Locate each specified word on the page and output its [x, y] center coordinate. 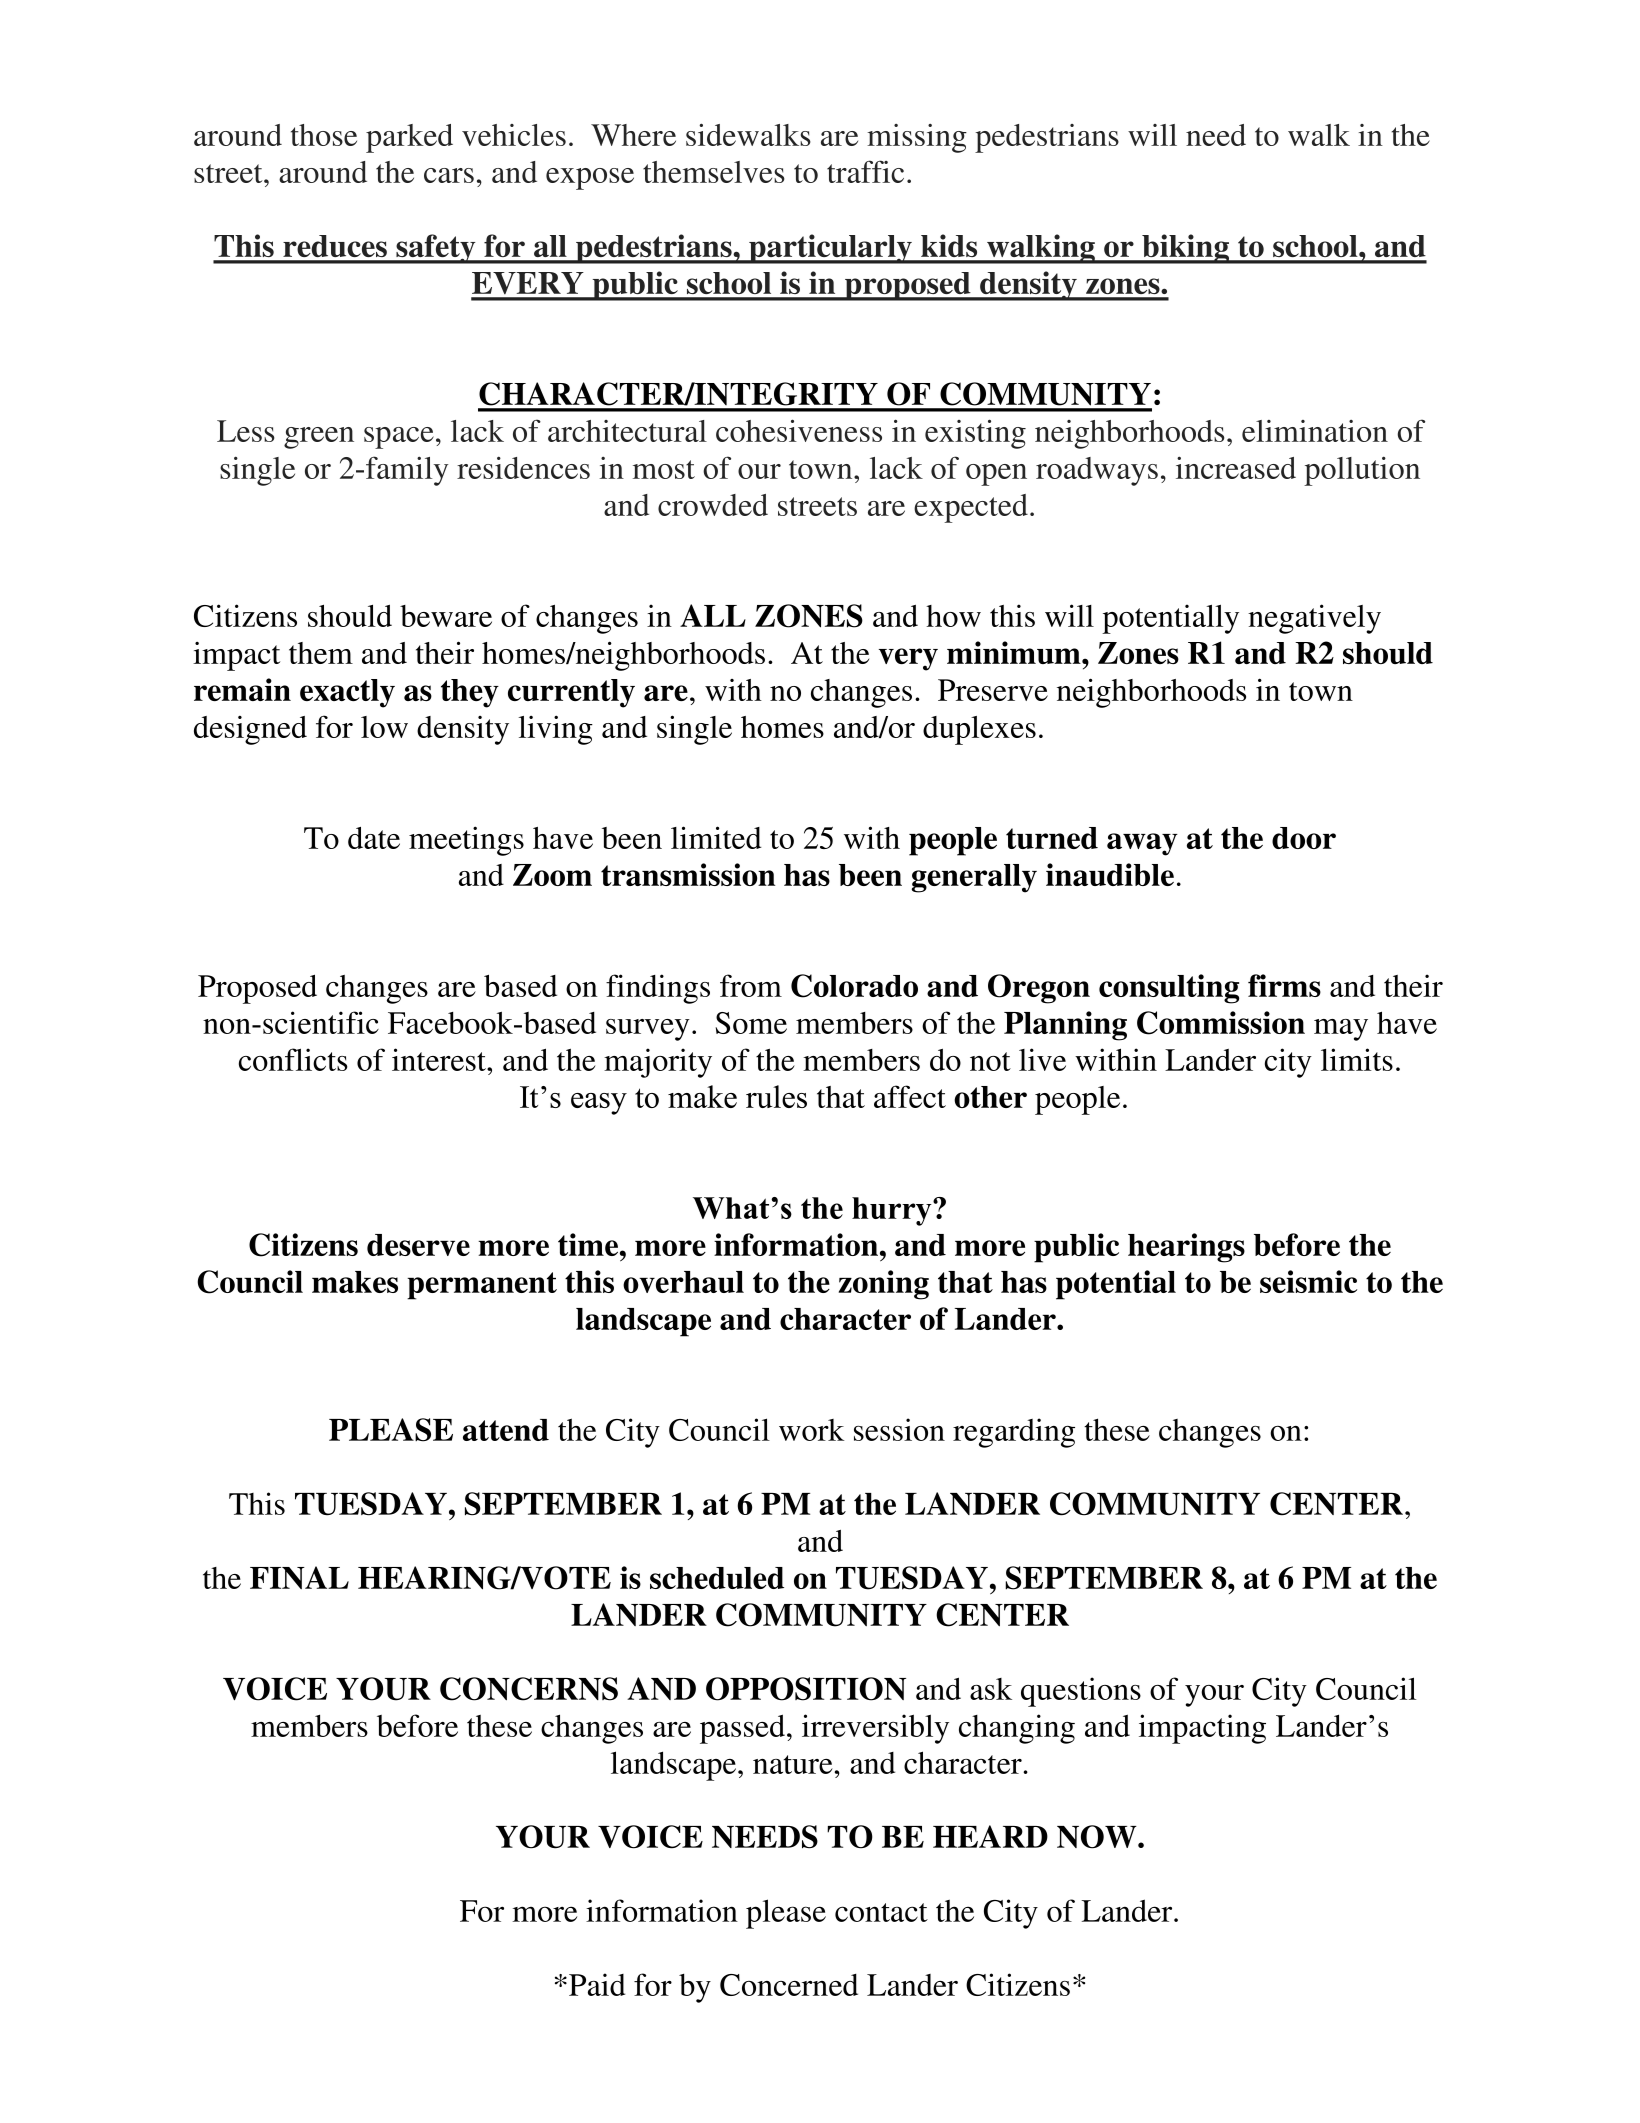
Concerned [789, 1985]
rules [776, 1096]
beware [446, 616]
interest [440, 1059]
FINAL [299, 1577]
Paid [597, 1984]
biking [1185, 249]
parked [409, 138]
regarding [1014, 1433]
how [953, 616]
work [811, 1430]
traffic [865, 171]
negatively [1314, 619]
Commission [1221, 1023]
